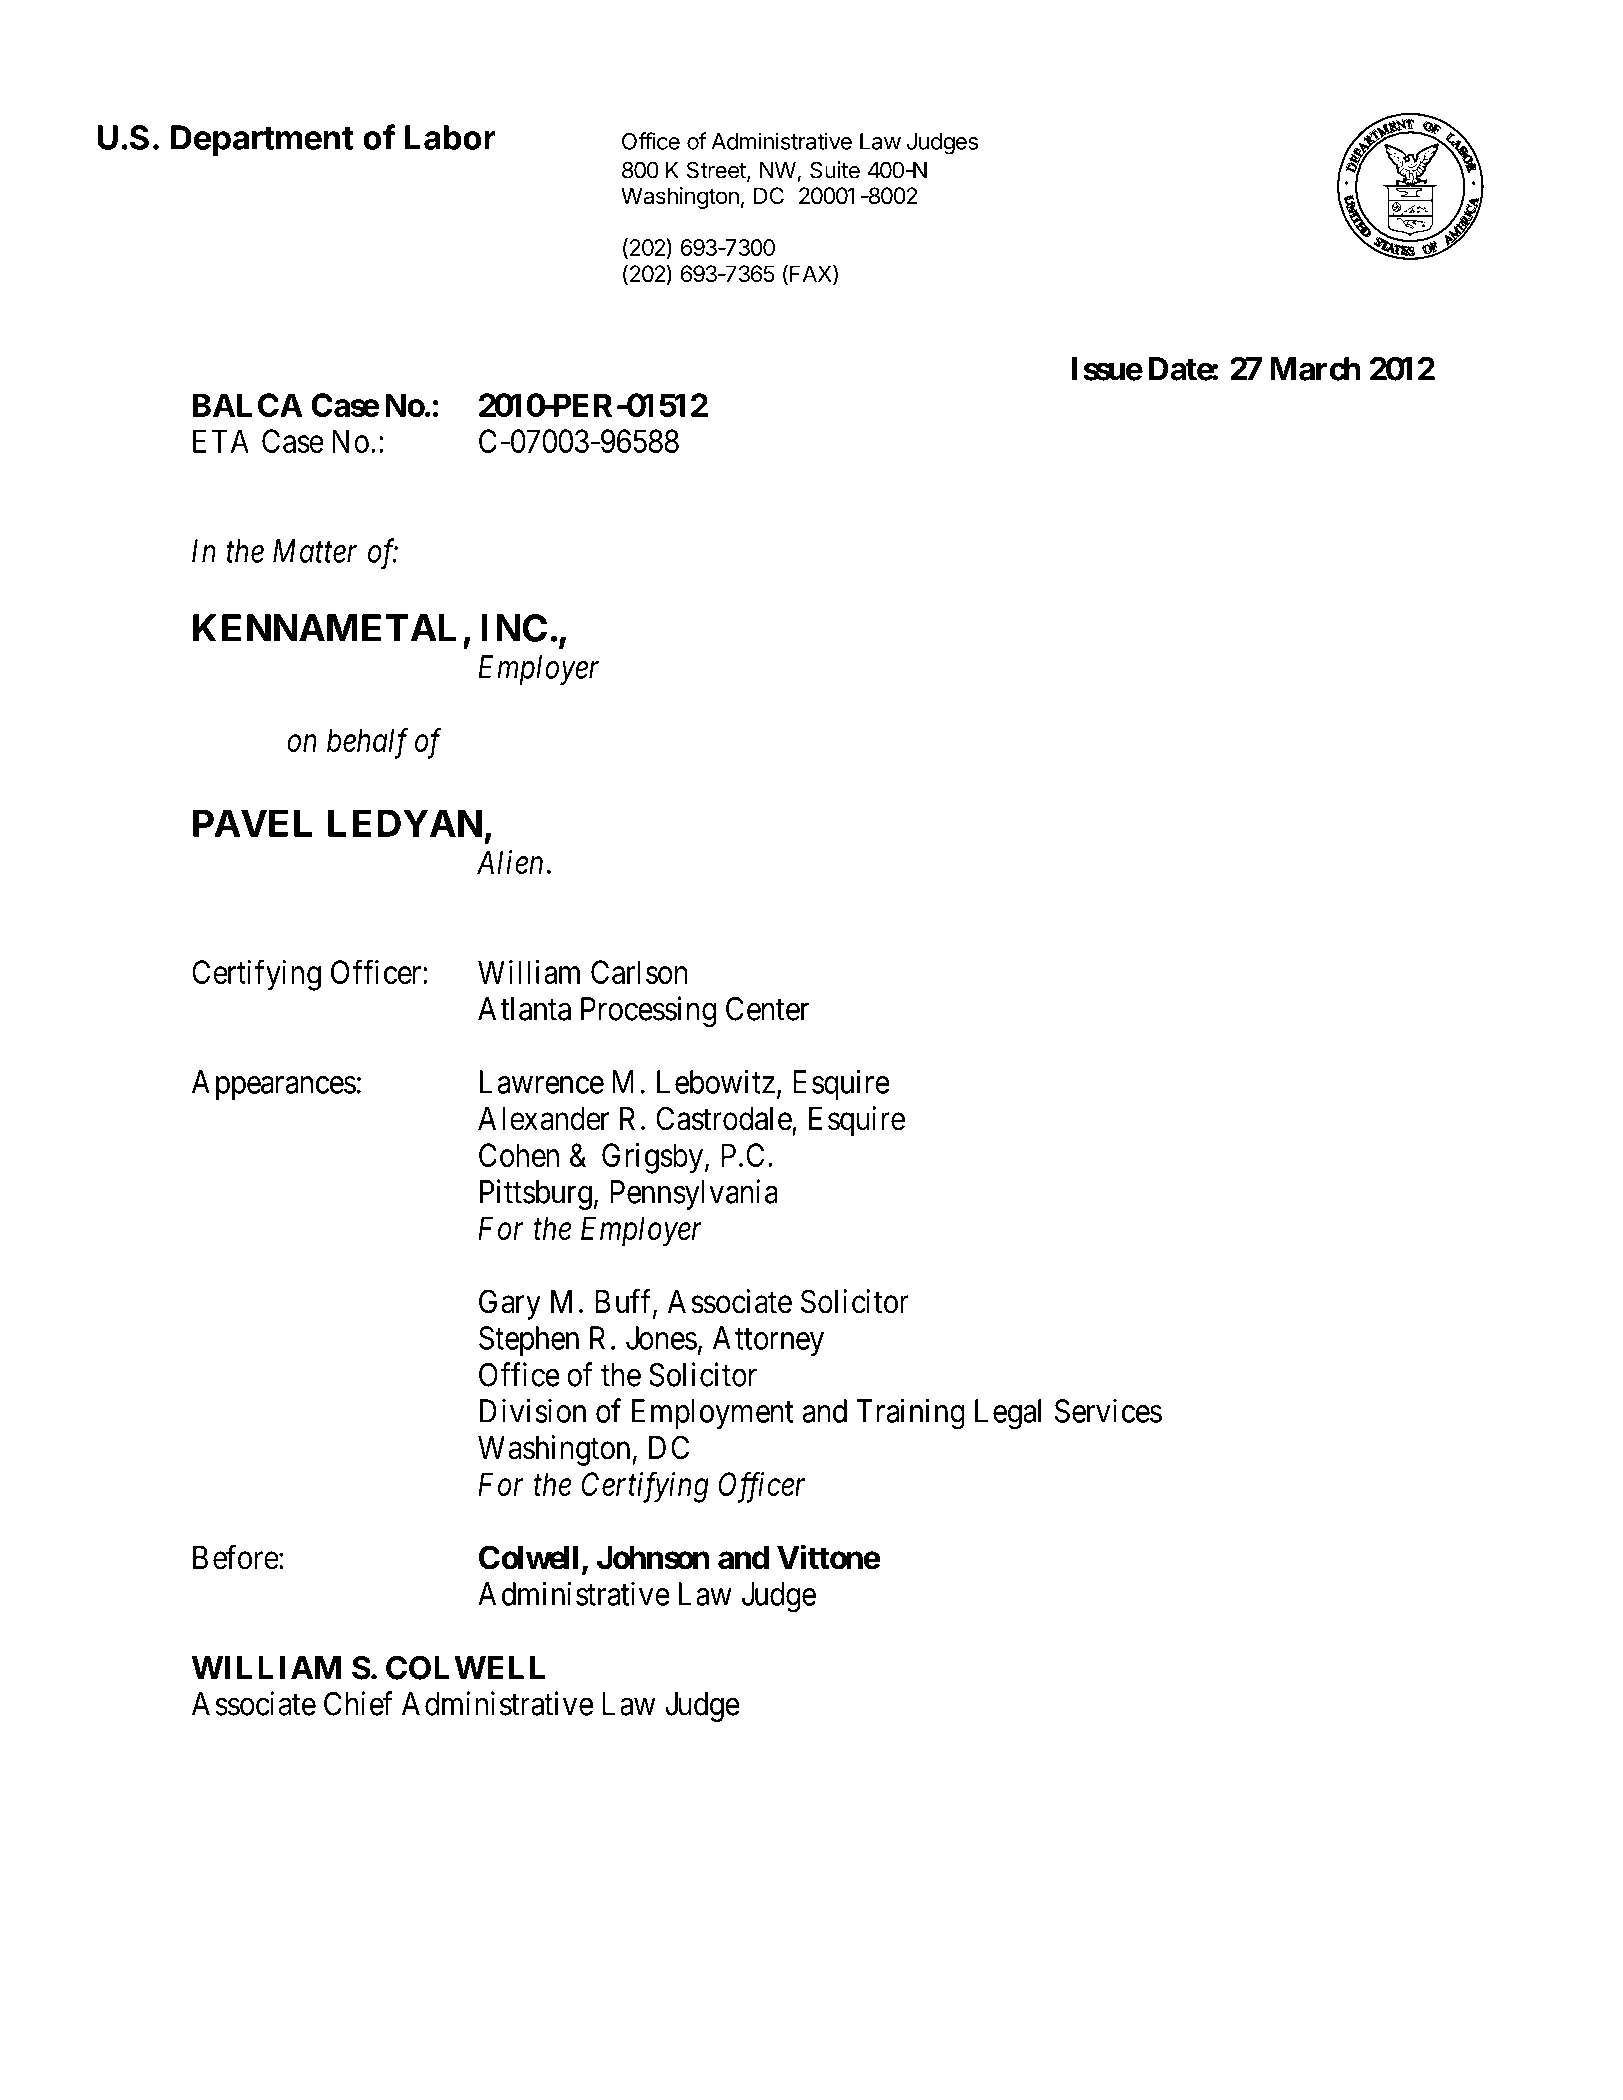 The width and height of the document is (1623, 2100). What do you see at coordinates (653, 1558) in the document?
I see `Johnson` at bounding box center [653, 1558].
